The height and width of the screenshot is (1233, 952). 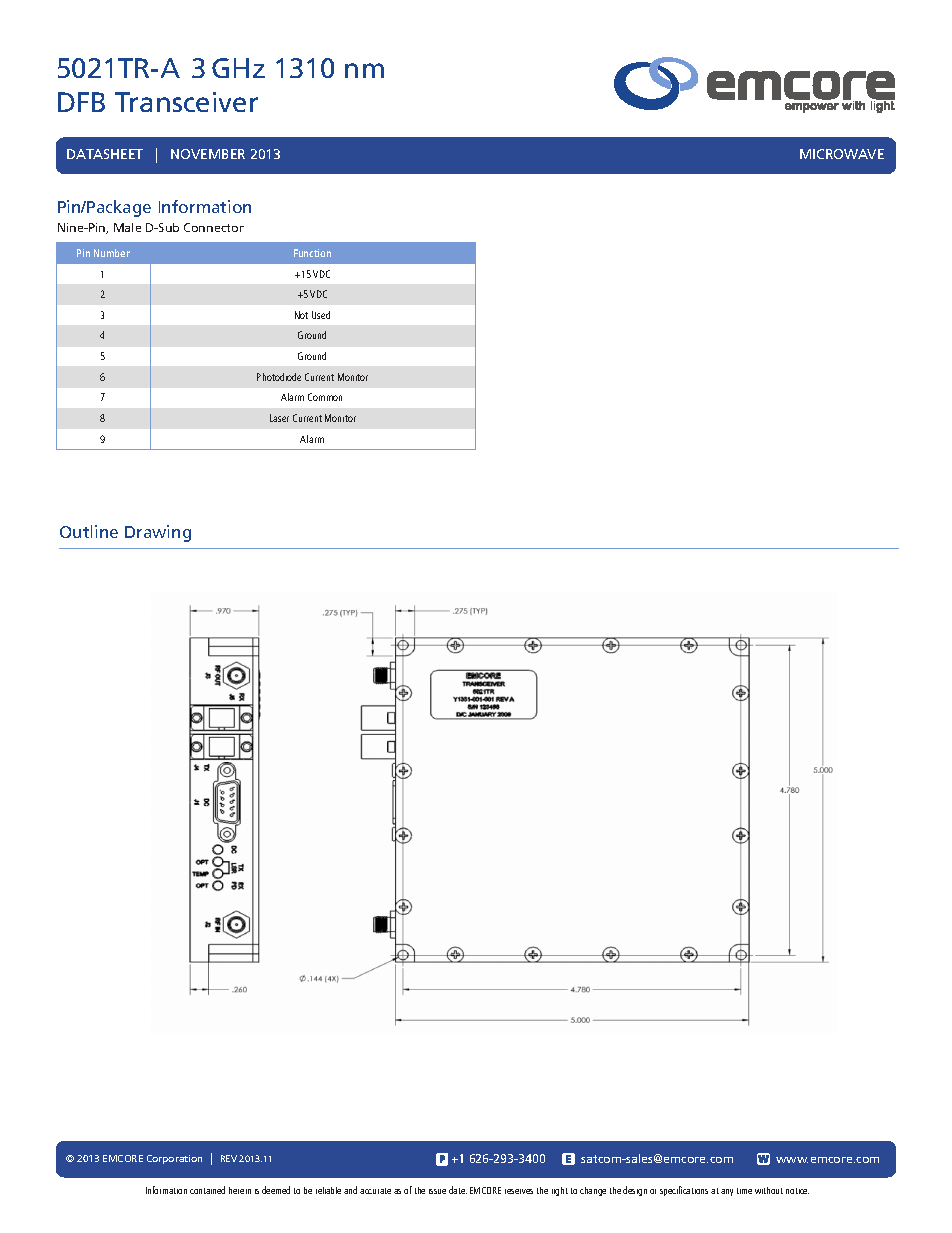 What do you see at coordinates (312, 253) in the screenshot?
I see `Function` at bounding box center [312, 253].
